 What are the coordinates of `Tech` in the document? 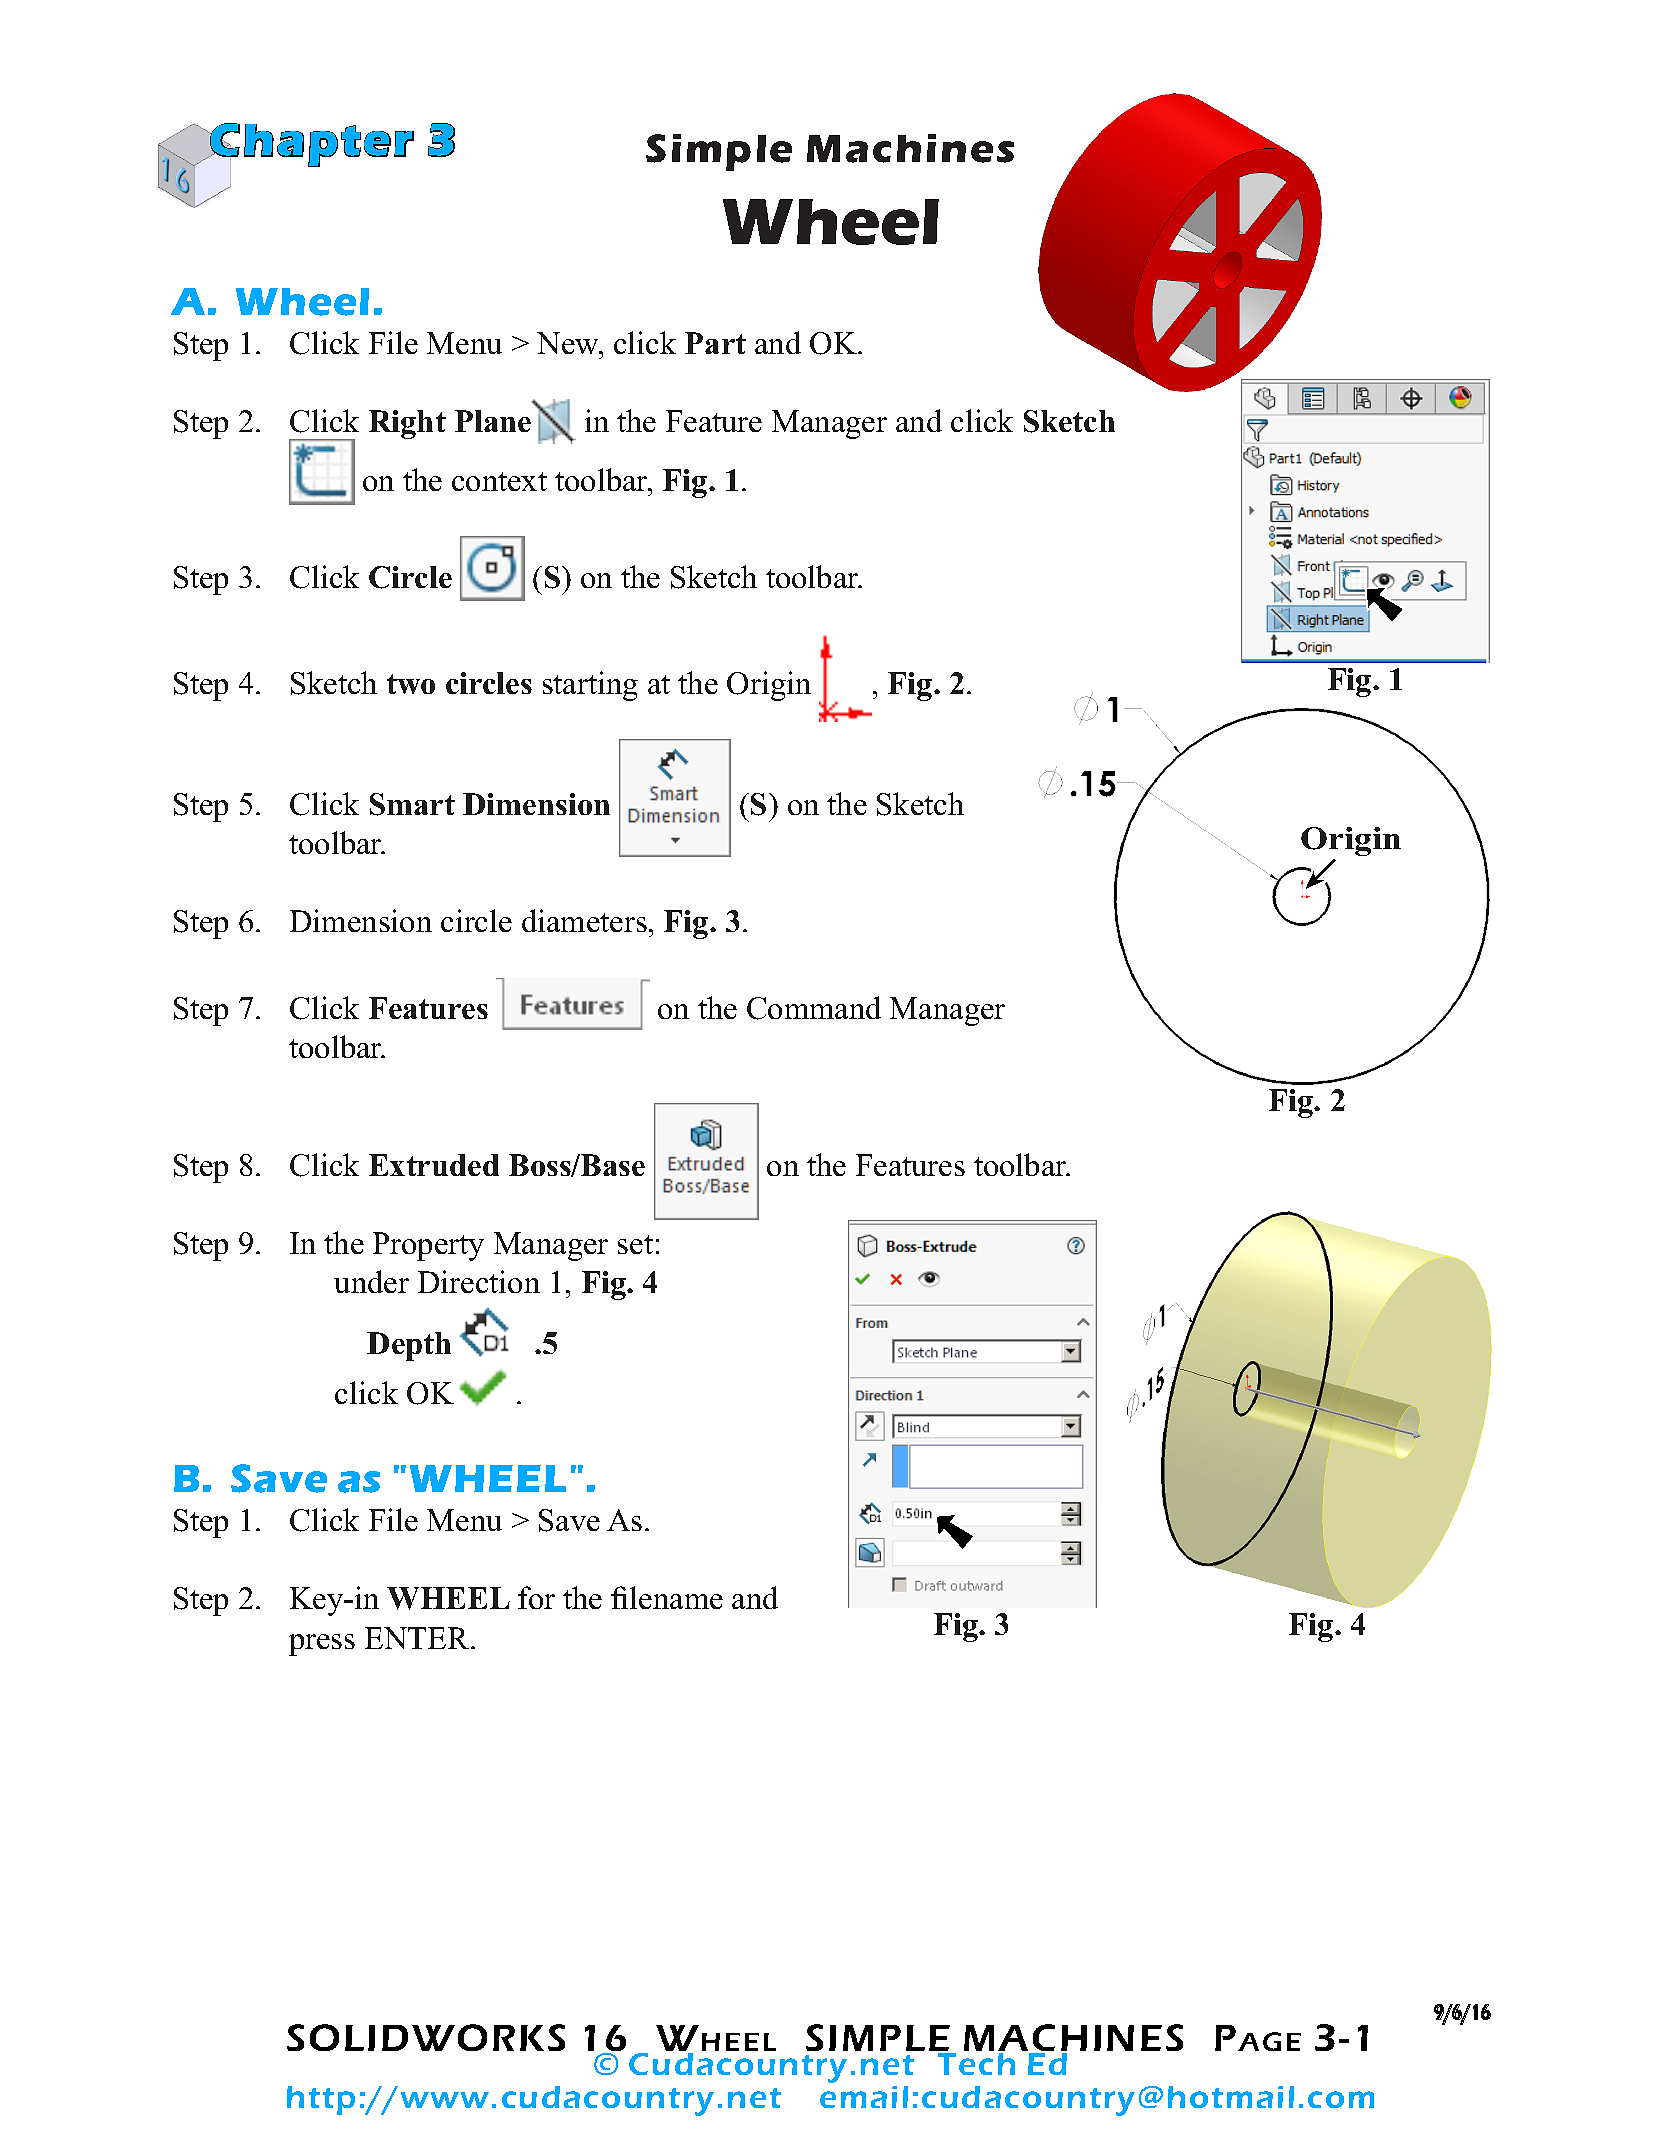 It's located at (976, 2064).
